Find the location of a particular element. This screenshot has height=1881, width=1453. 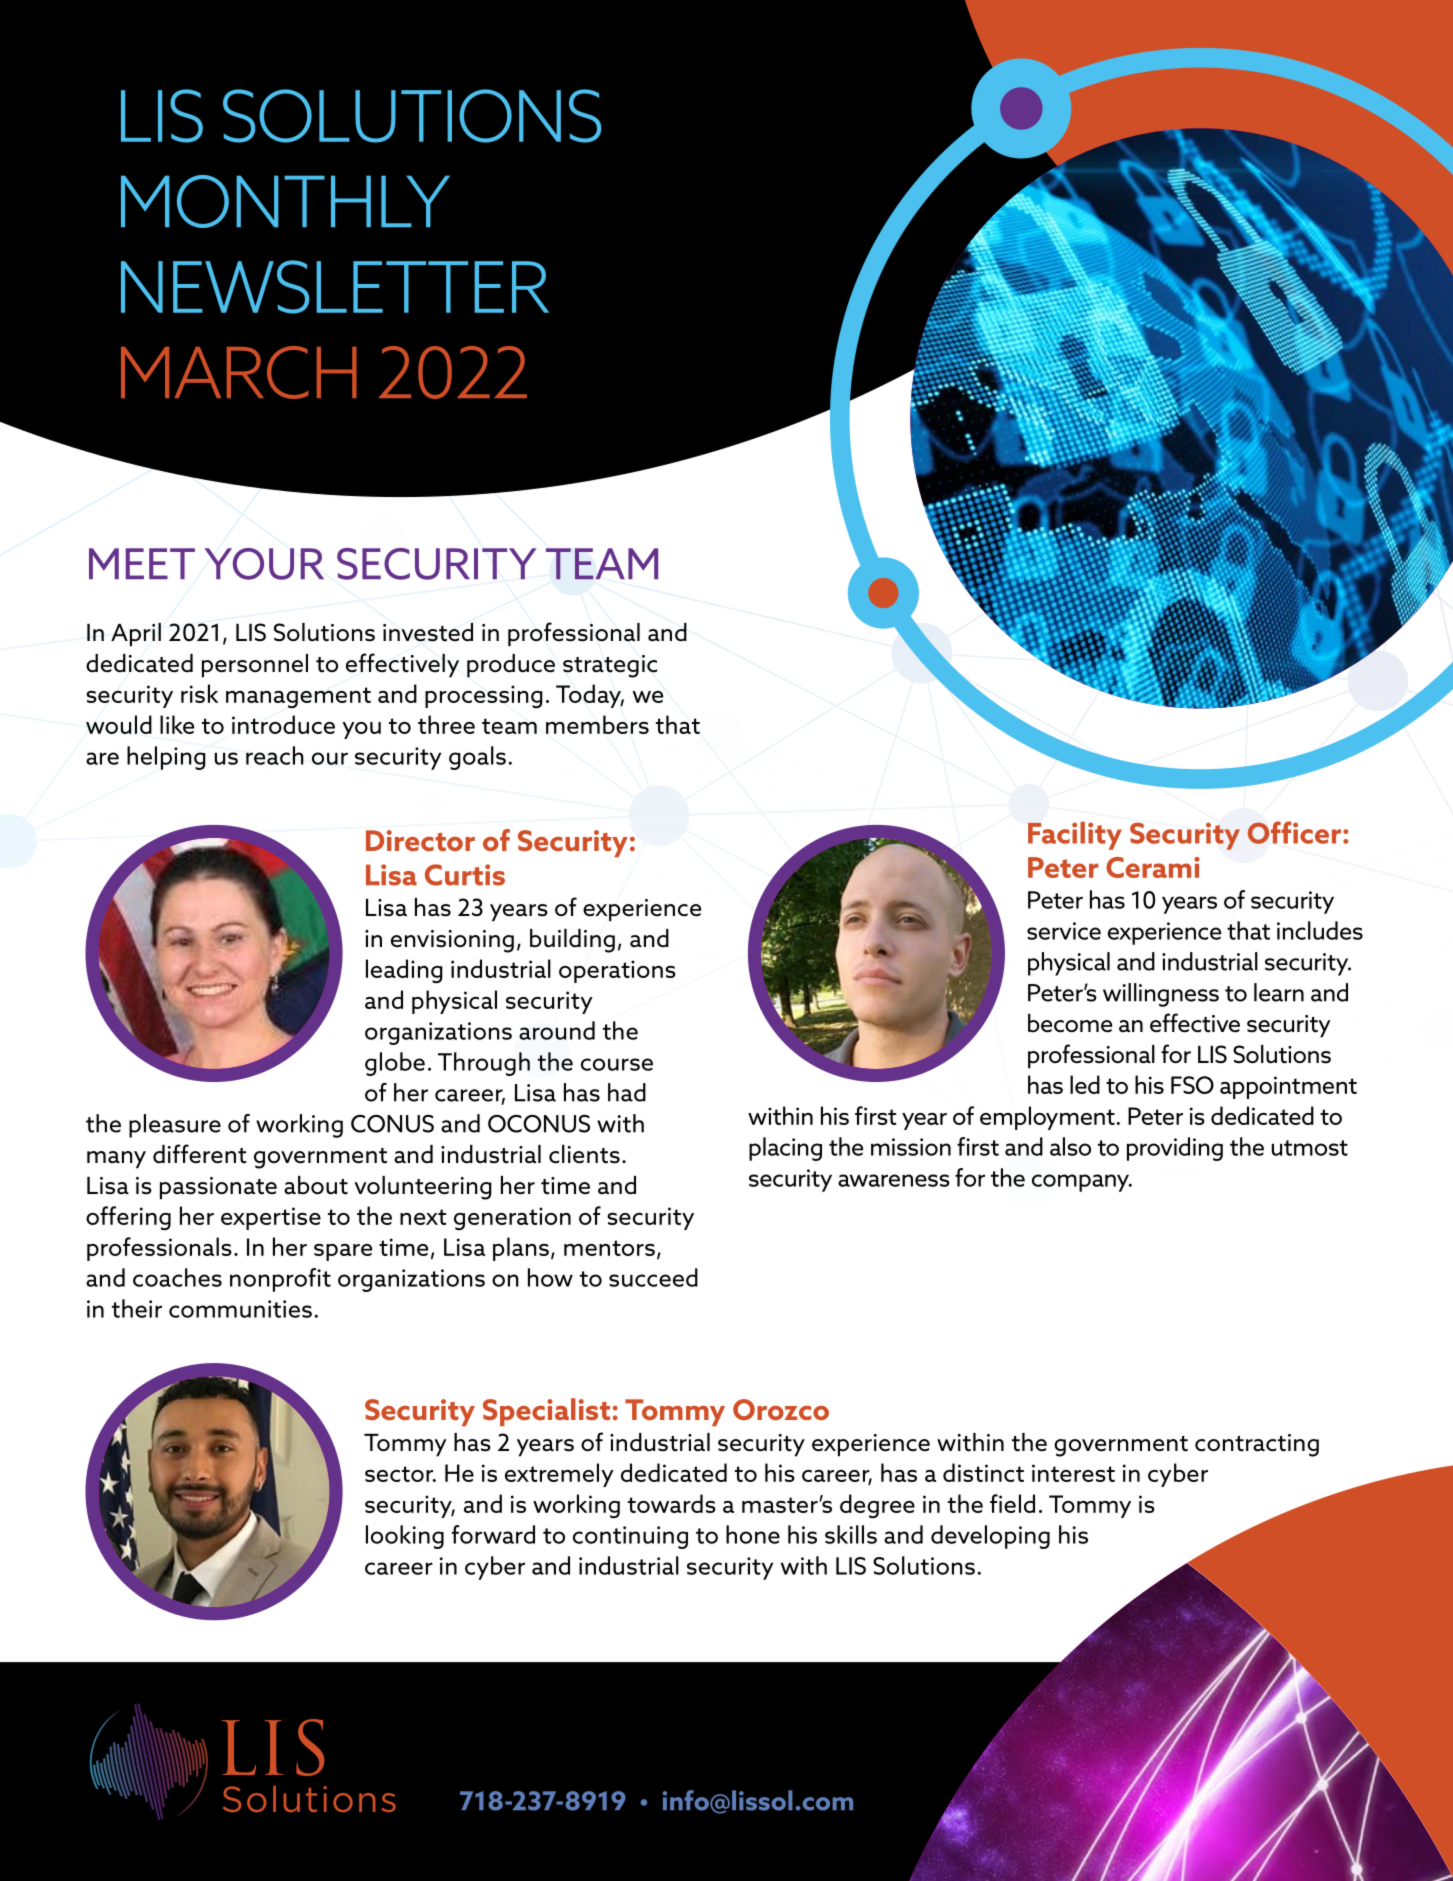

NEWSLETTER is located at coordinates (335, 287).
